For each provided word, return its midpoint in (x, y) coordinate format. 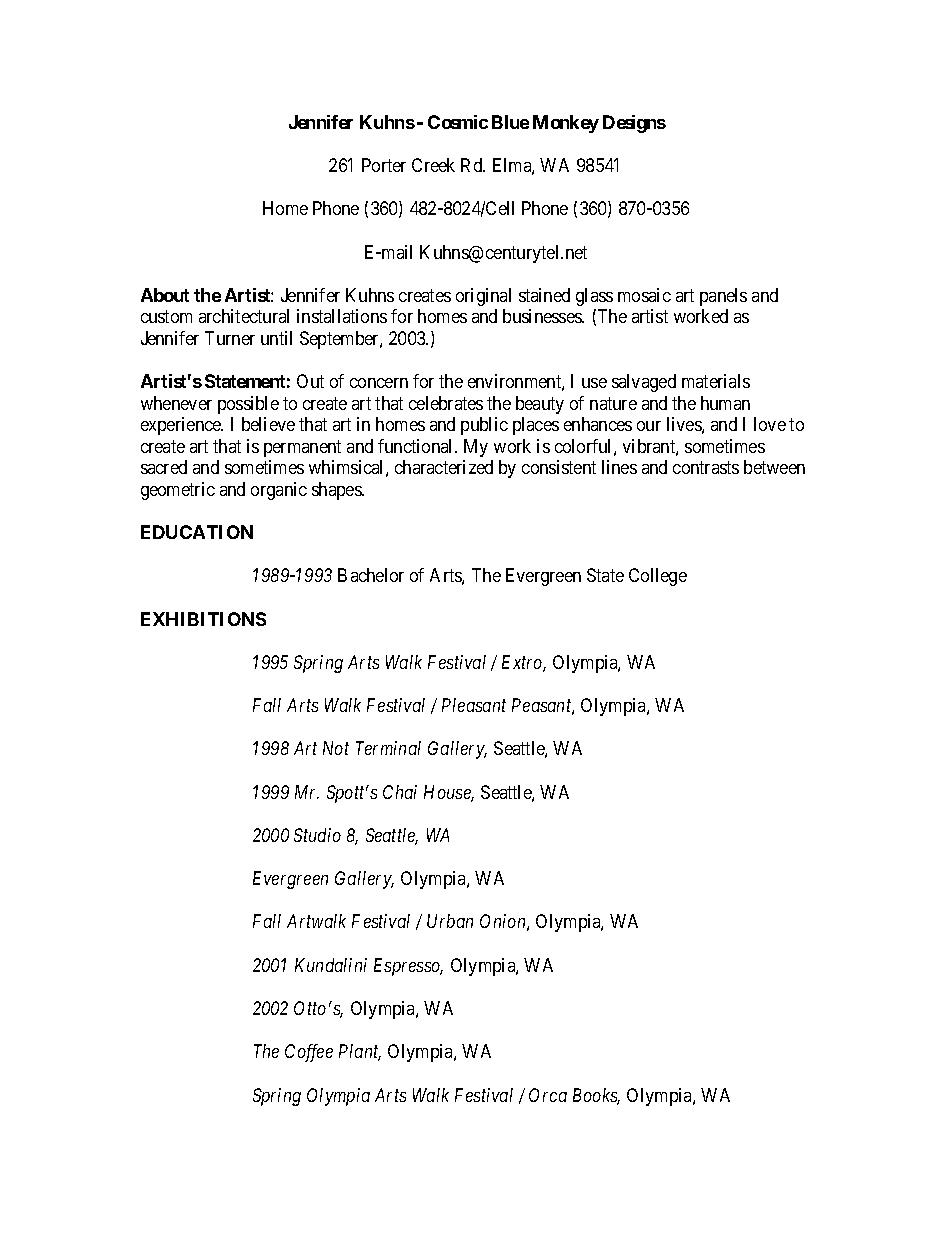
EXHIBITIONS (203, 619)
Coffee (309, 1053)
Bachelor (371, 575)
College (658, 577)
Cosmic (458, 122)
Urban (450, 921)
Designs (634, 124)
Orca (548, 1095)
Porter (384, 165)
